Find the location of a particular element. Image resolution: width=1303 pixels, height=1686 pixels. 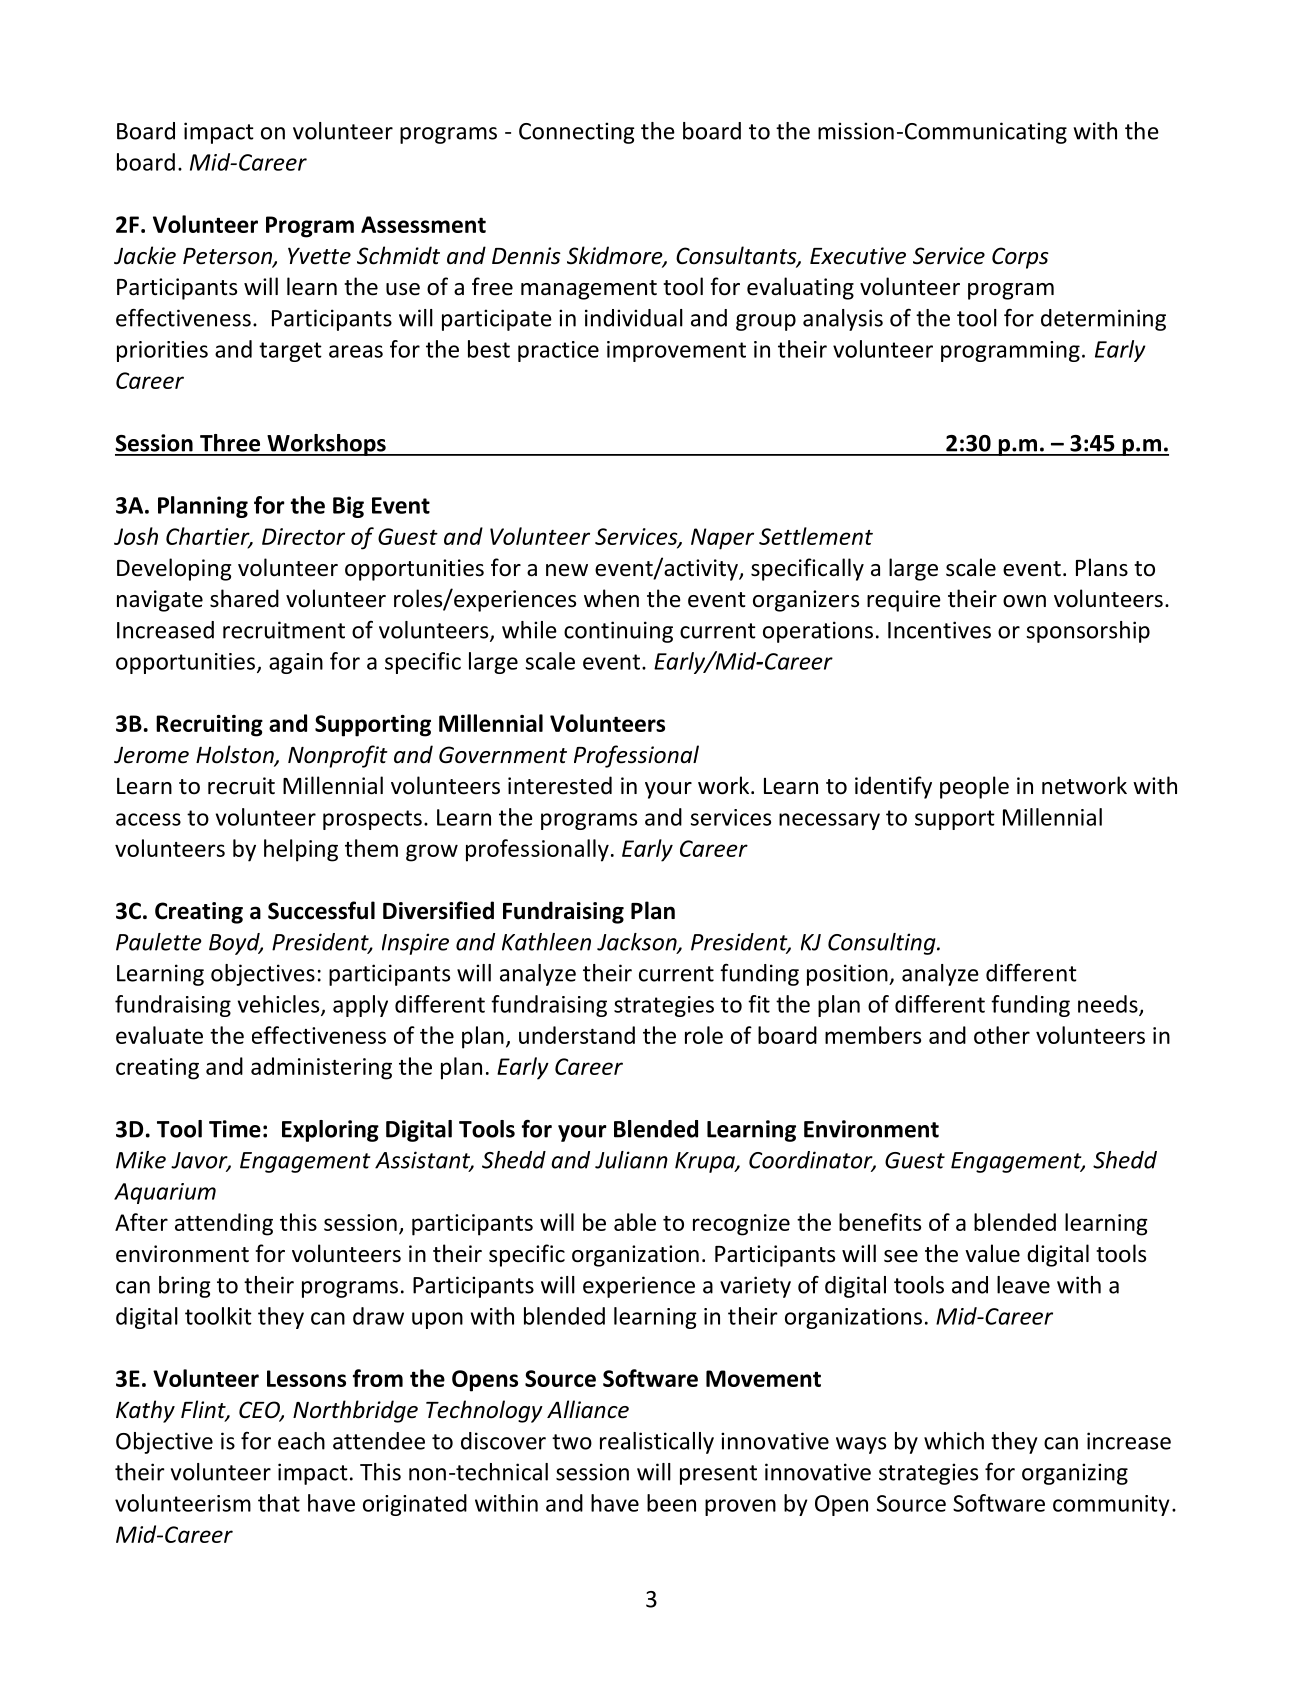

Corps is located at coordinates (1020, 258).
